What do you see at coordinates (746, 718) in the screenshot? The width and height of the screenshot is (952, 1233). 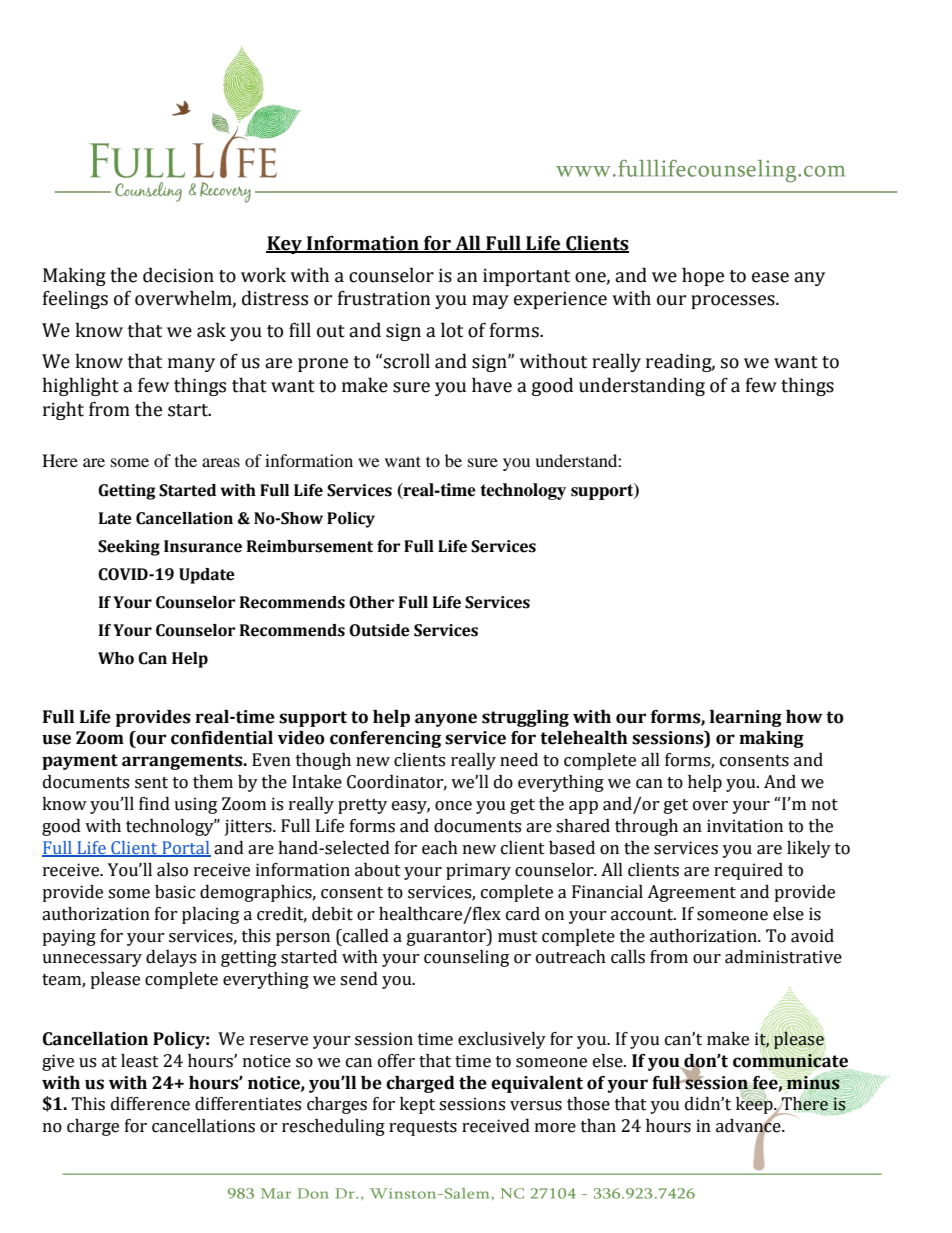 I see `learning` at bounding box center [746, 718].
